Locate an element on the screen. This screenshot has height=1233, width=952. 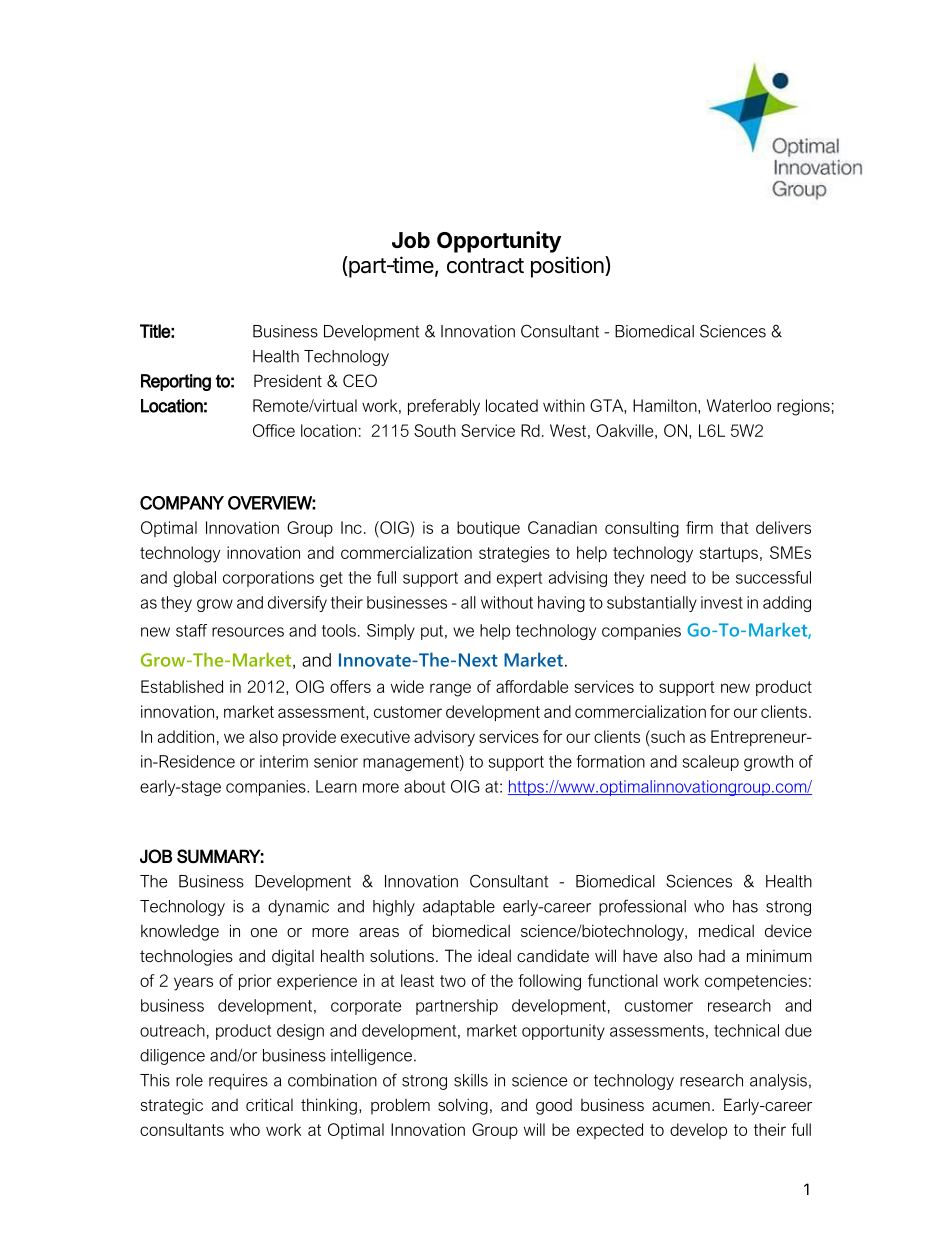
startups is located at coordinates (729, 554).
